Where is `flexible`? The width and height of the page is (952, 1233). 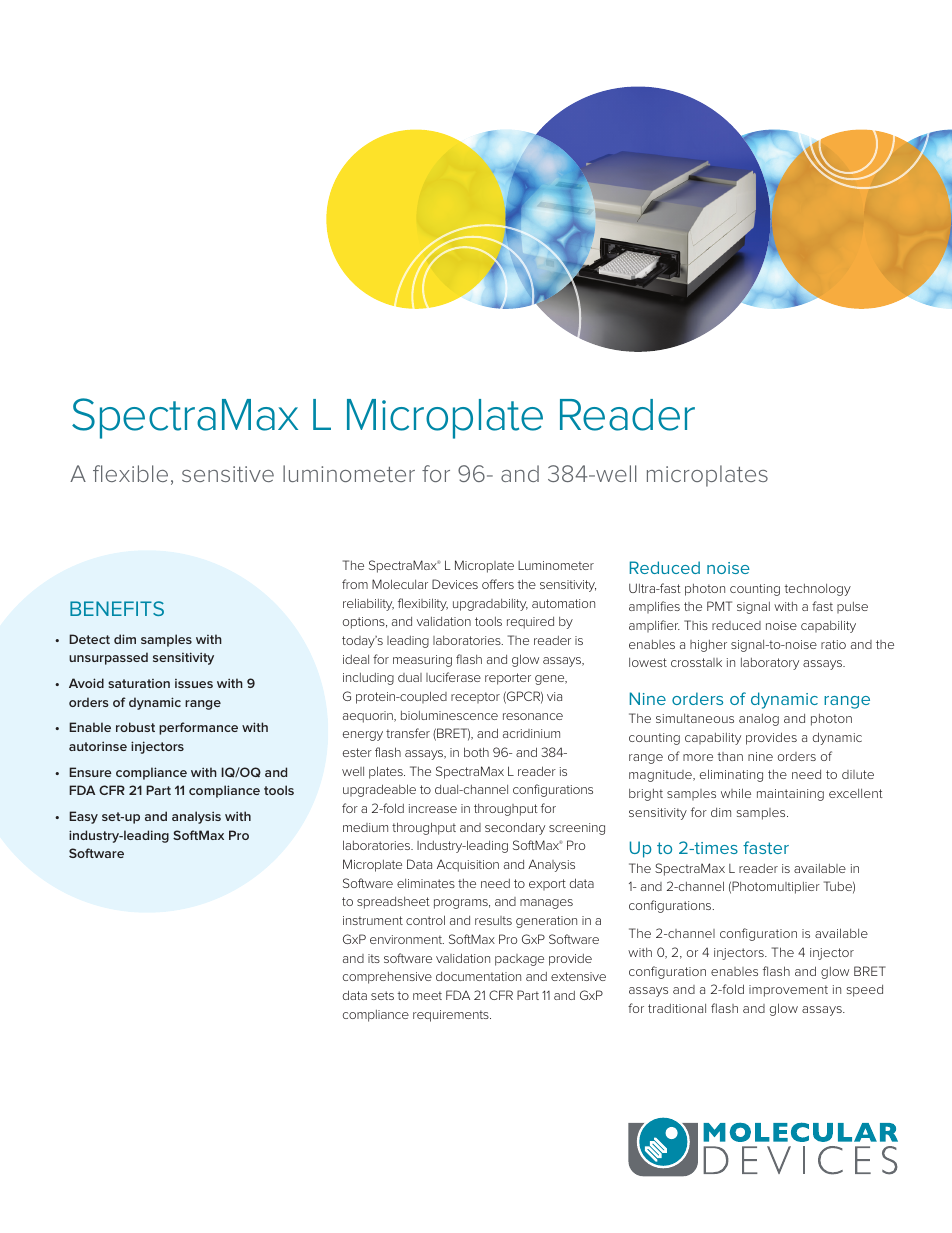
flexible is located at coordinates (130, 473).
